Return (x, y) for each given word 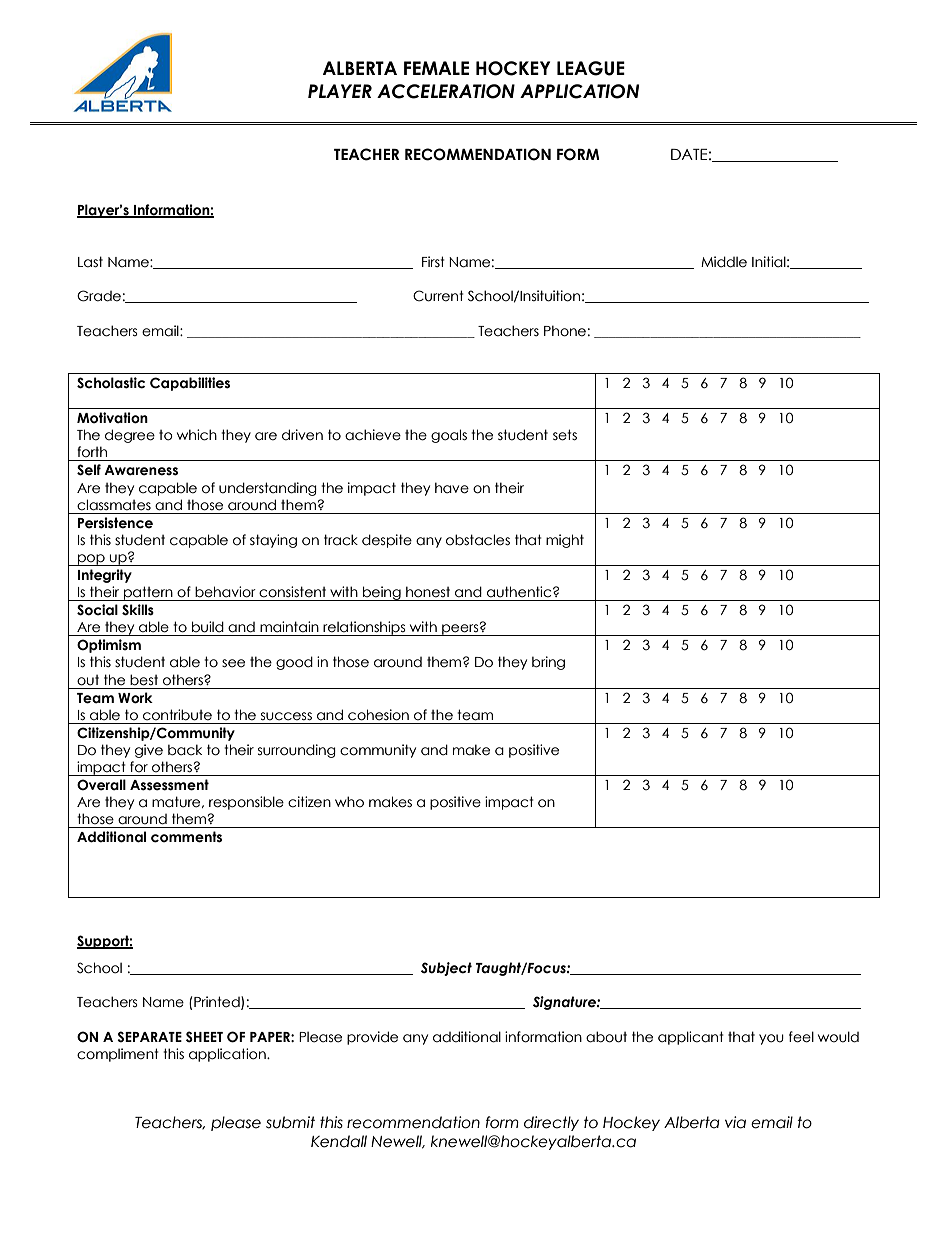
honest (428, 592)
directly (551, 1123)
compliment (118, 1055)
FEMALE (436, 68)
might (565, 541)
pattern (148, 593)
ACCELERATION (446, 91)
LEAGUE (591, 68)
